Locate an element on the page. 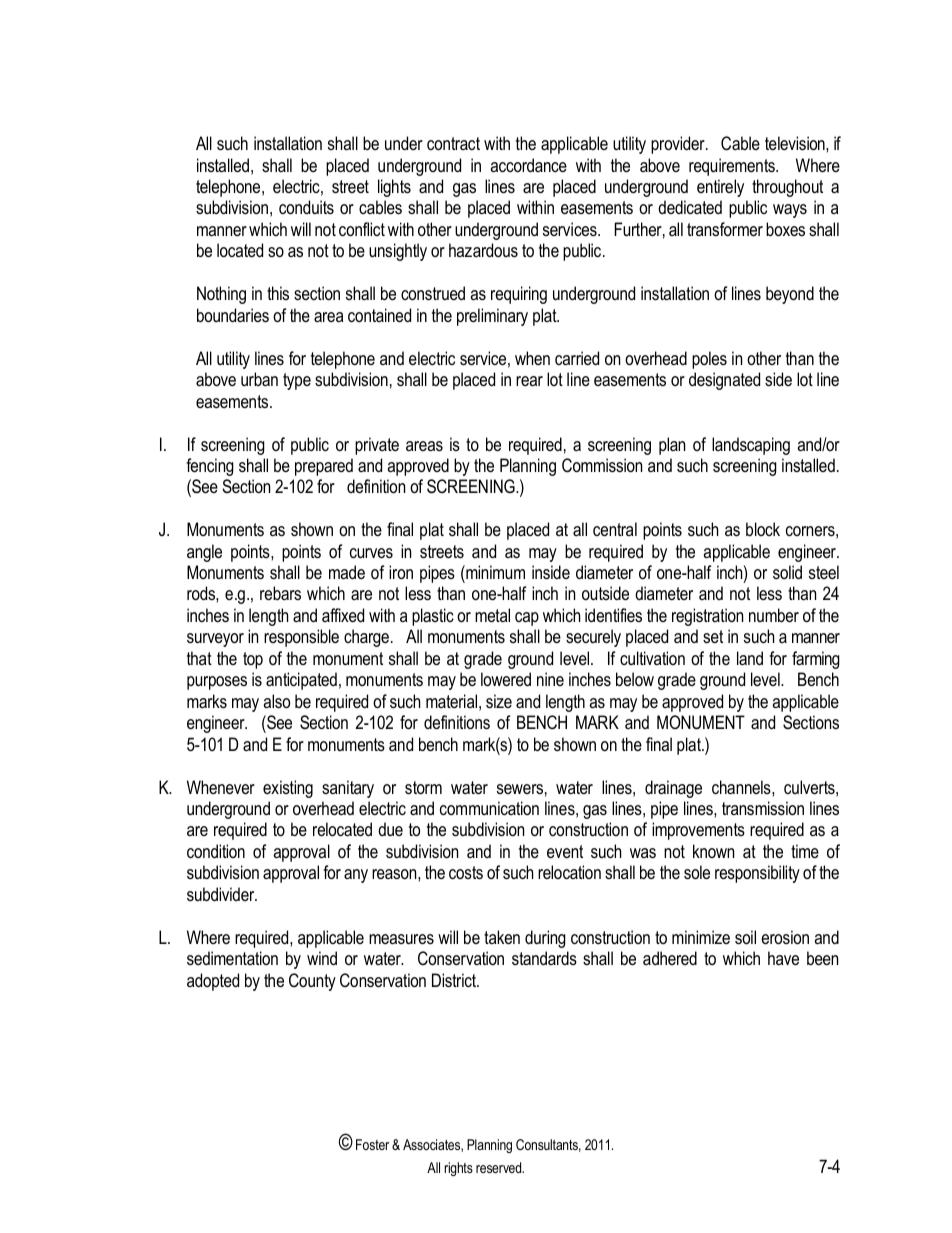  set is located at coordinates (713, 636).
